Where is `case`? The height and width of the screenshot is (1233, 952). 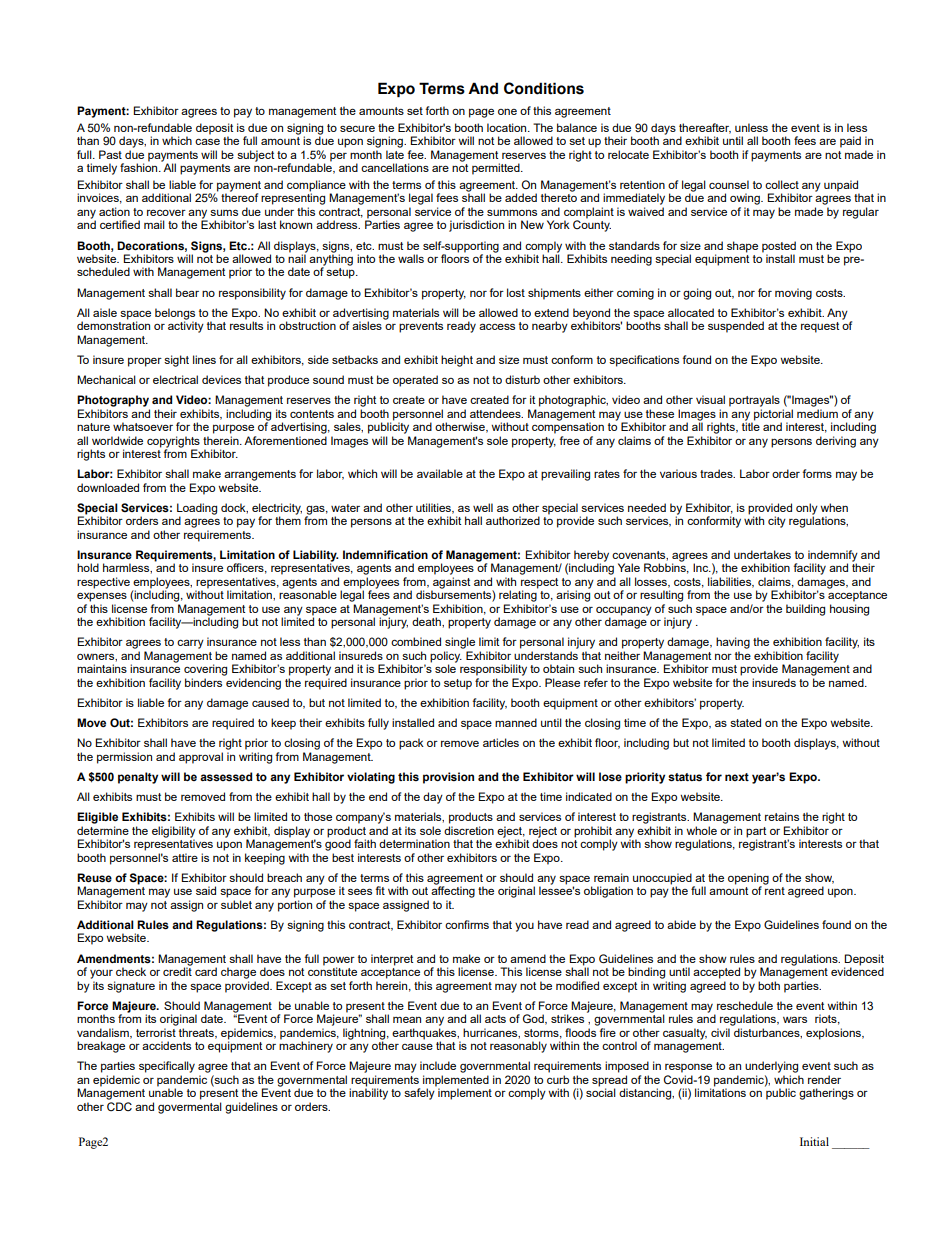 case is located at coordinates (207, 141).
